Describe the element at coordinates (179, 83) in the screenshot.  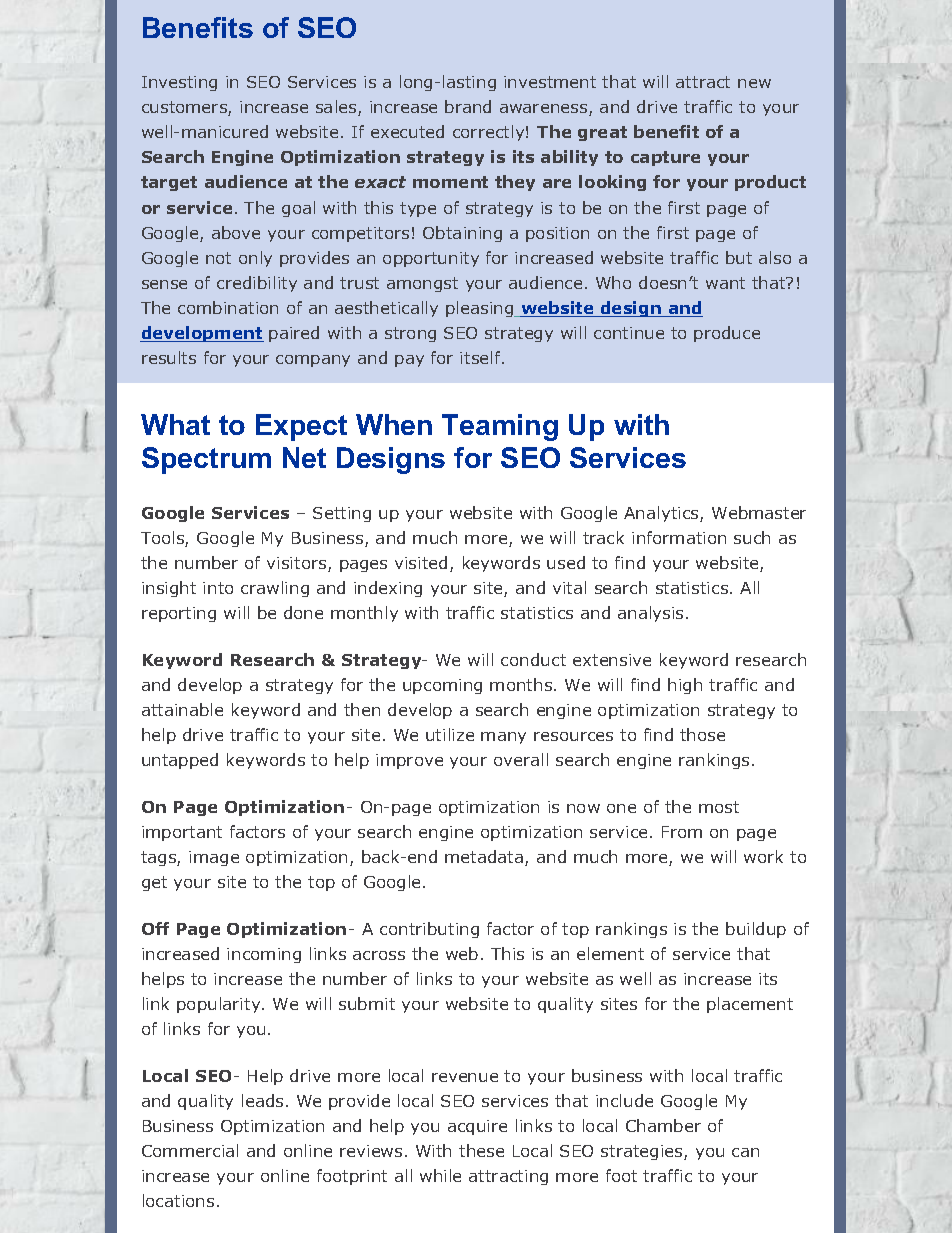
I see `Investing` at that location.
